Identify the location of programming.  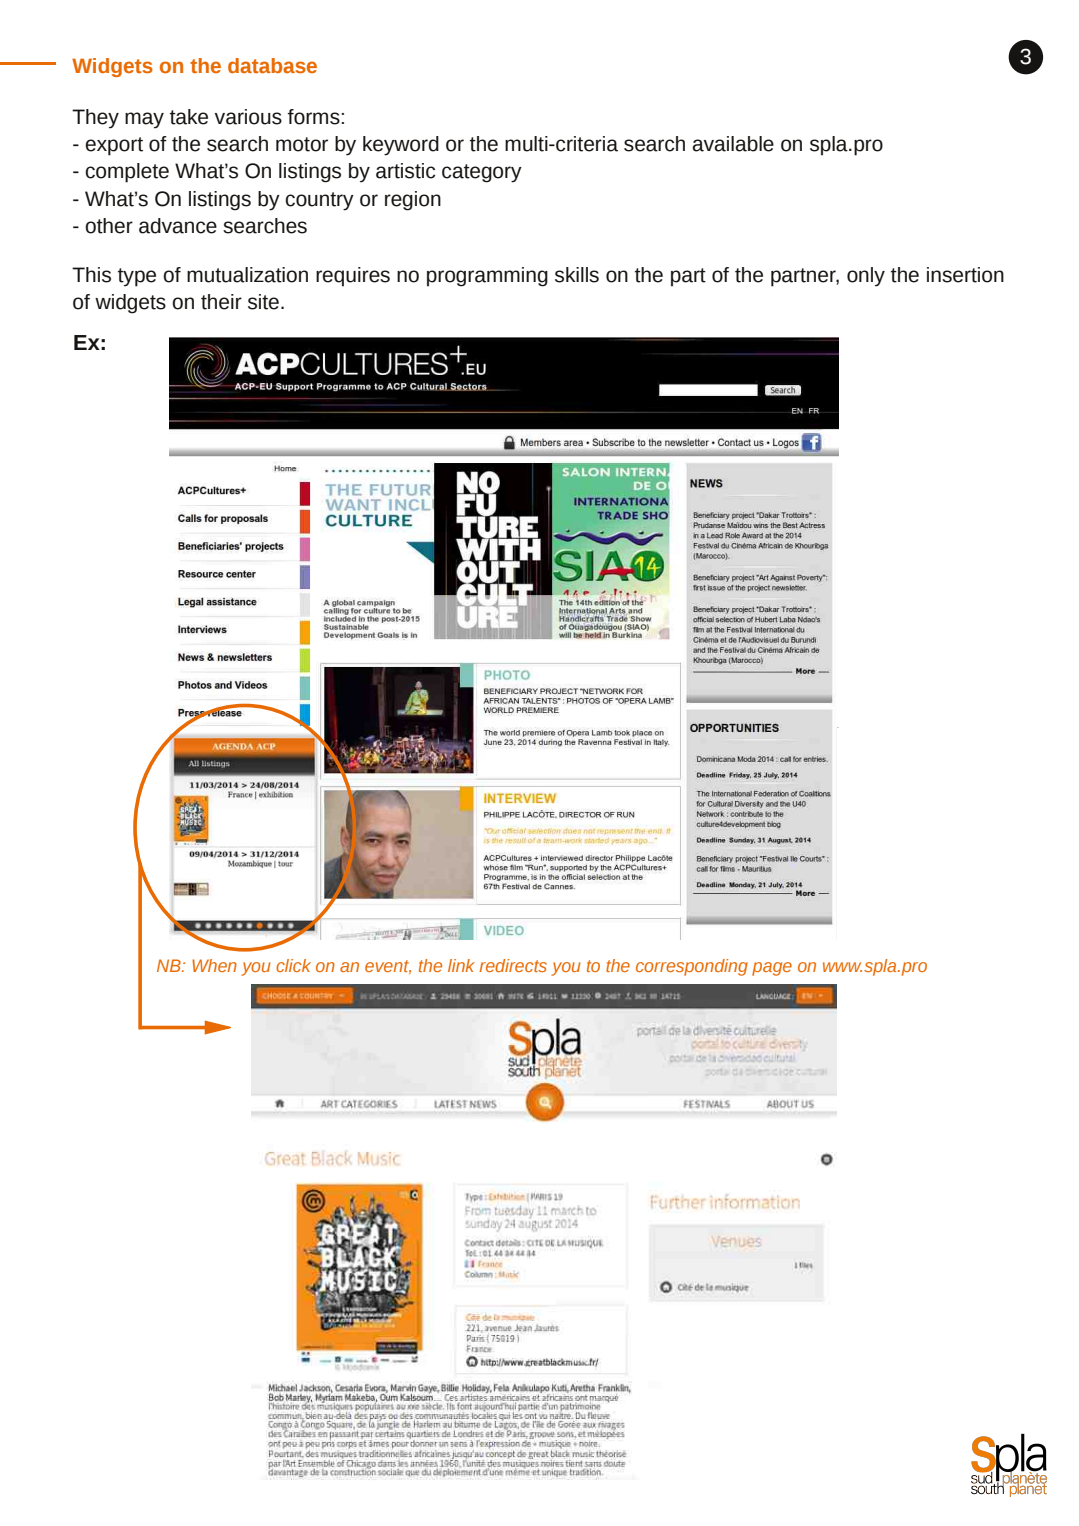
(487, 277).
